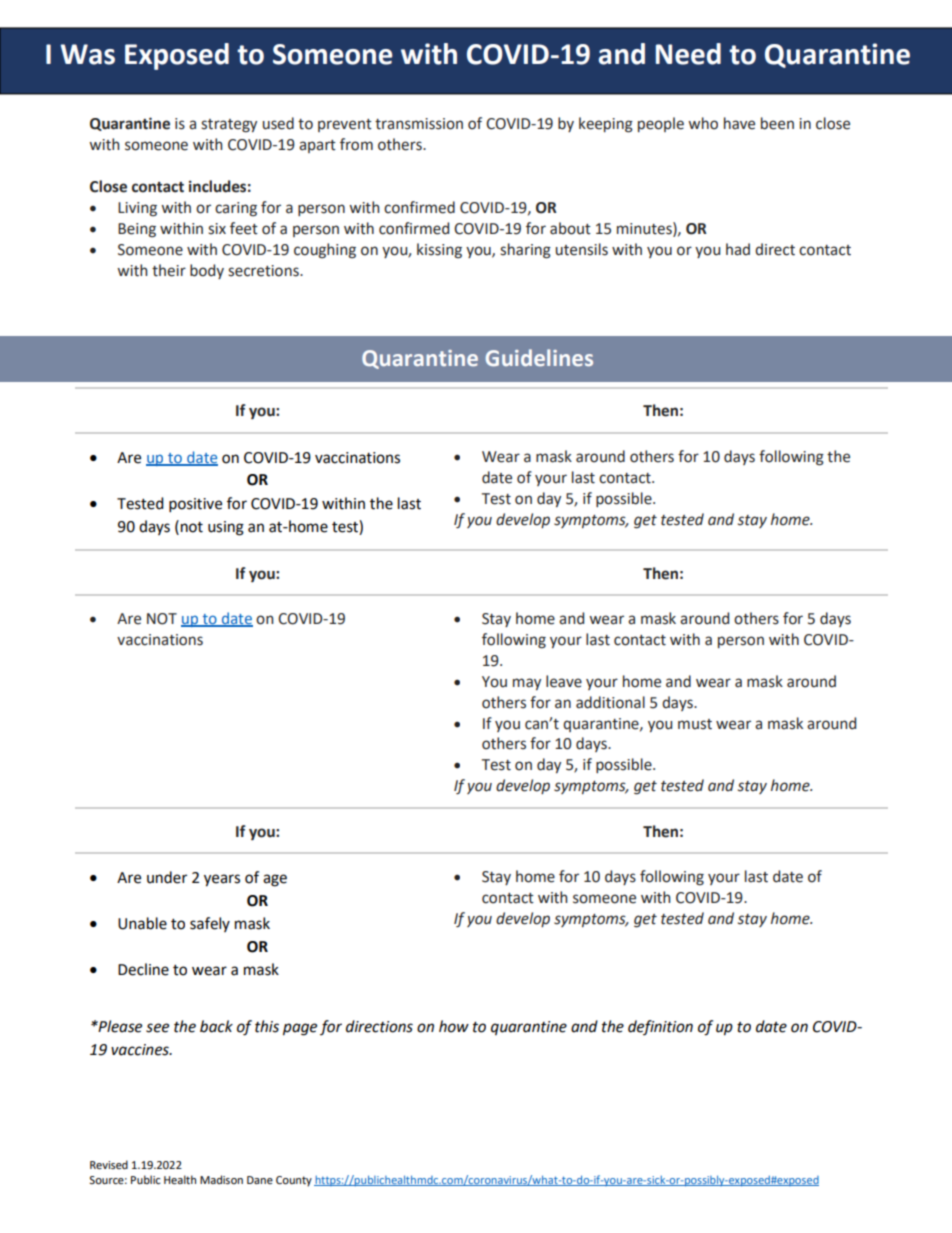 The image size is (952, 1233). What do you see at coordinates (419, 124) in the page?
I see `transmission` at bounding box center [419, 124].
